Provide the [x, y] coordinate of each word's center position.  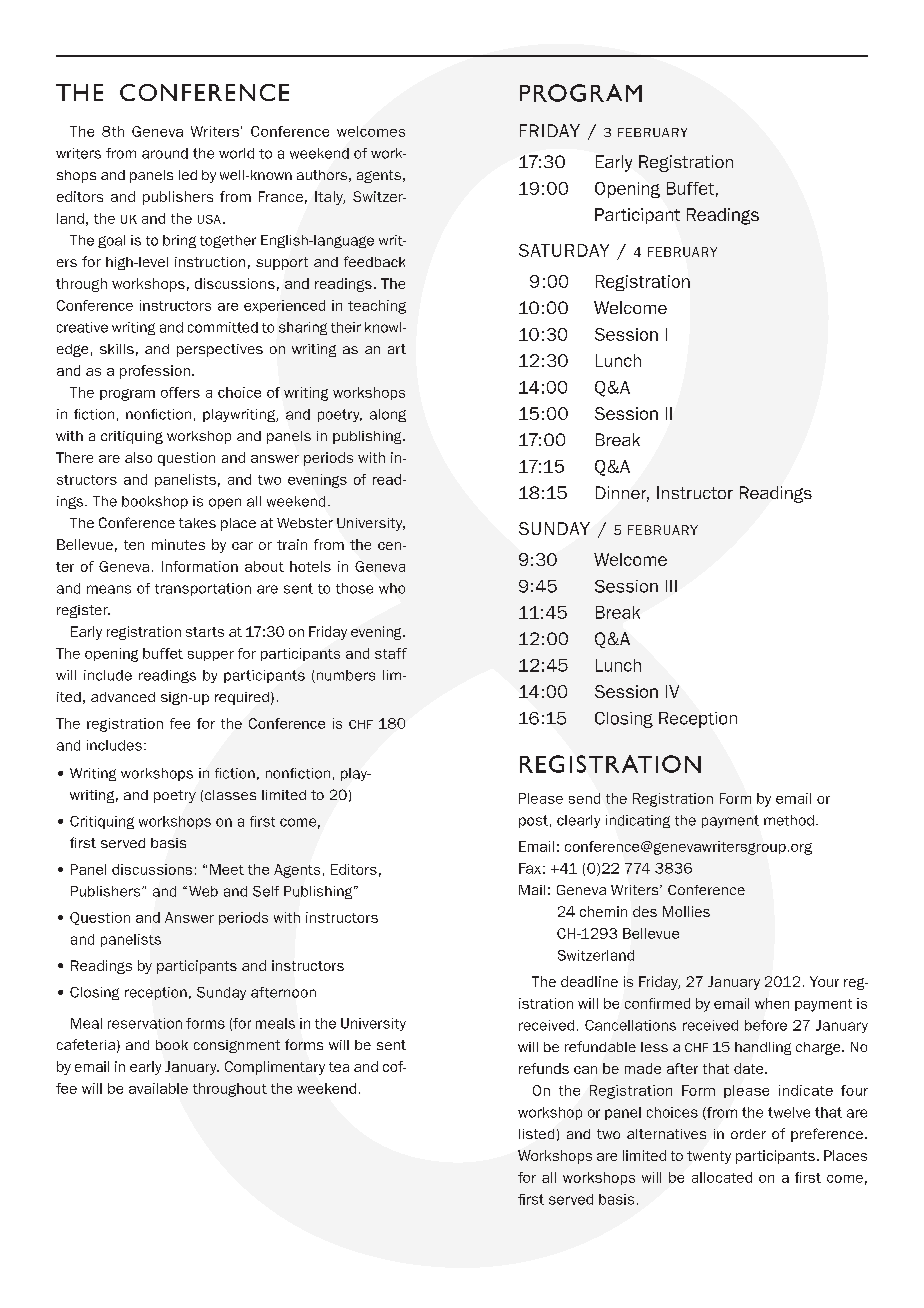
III [671, 586]
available [158, 1088]
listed [536, 1134]
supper [211, 656]
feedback [374, 261]
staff [391, 653]
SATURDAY [564, 250]
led [188, 175]
